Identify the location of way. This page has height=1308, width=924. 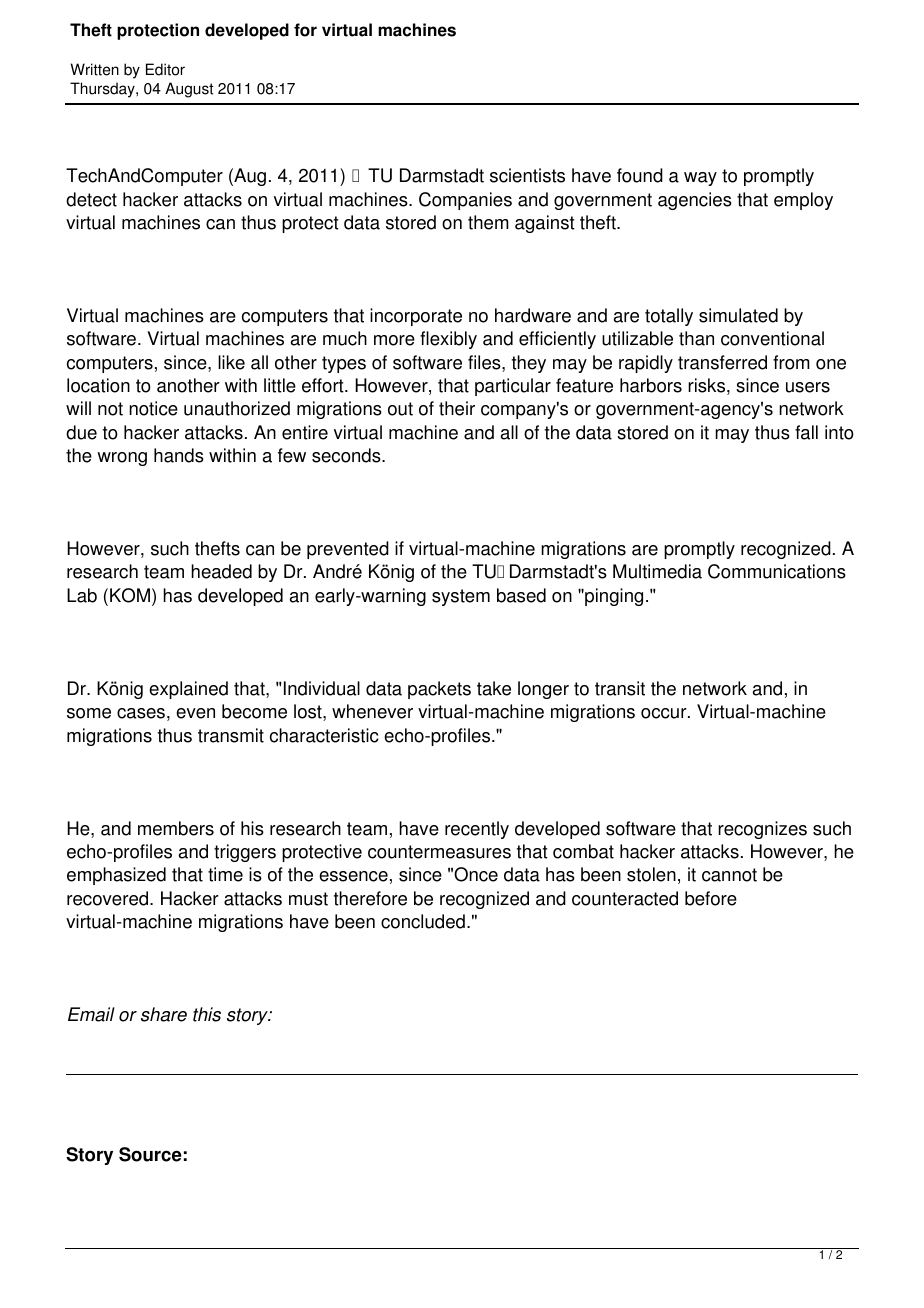
(700, 179).
